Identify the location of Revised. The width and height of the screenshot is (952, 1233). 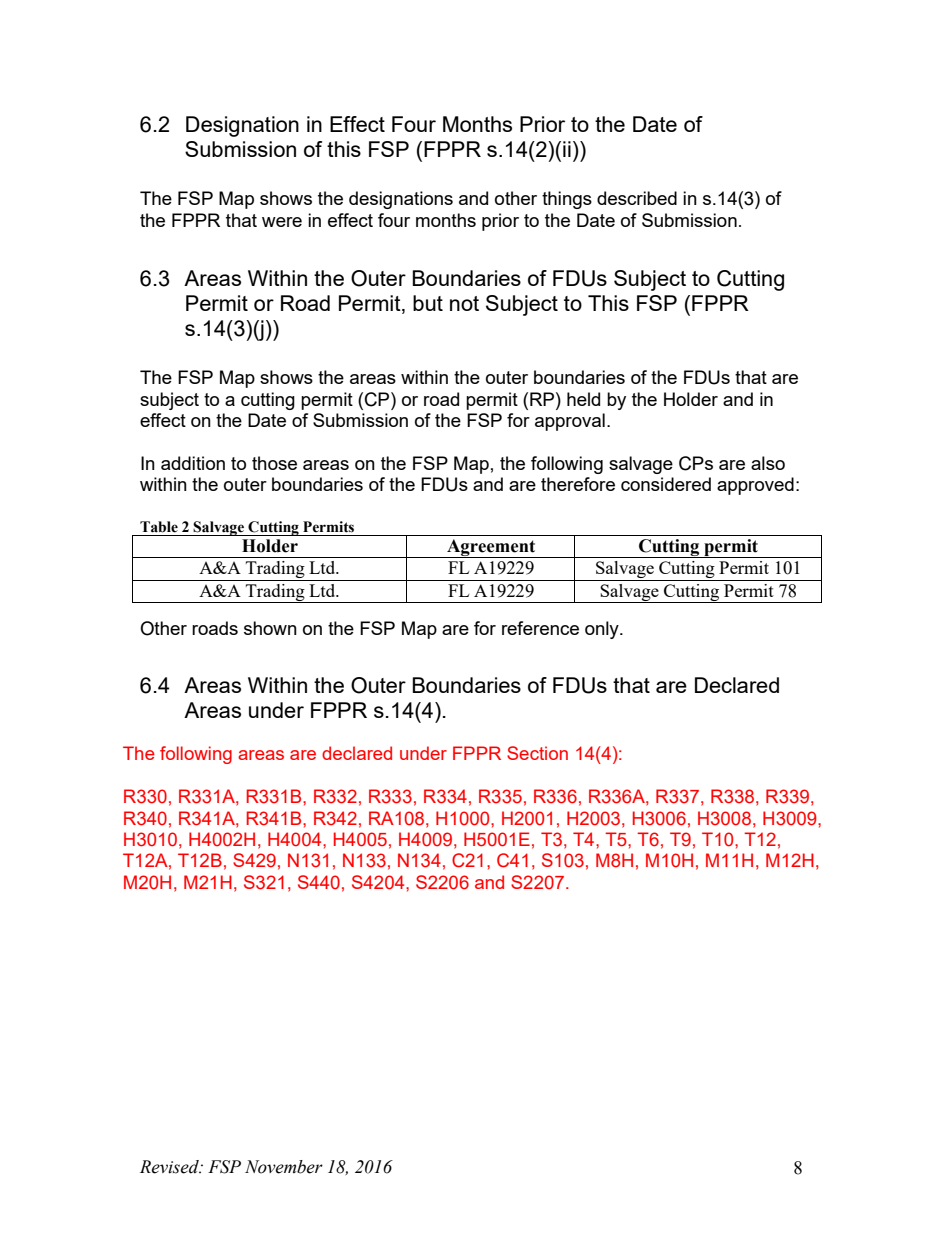
(170, 1167).
